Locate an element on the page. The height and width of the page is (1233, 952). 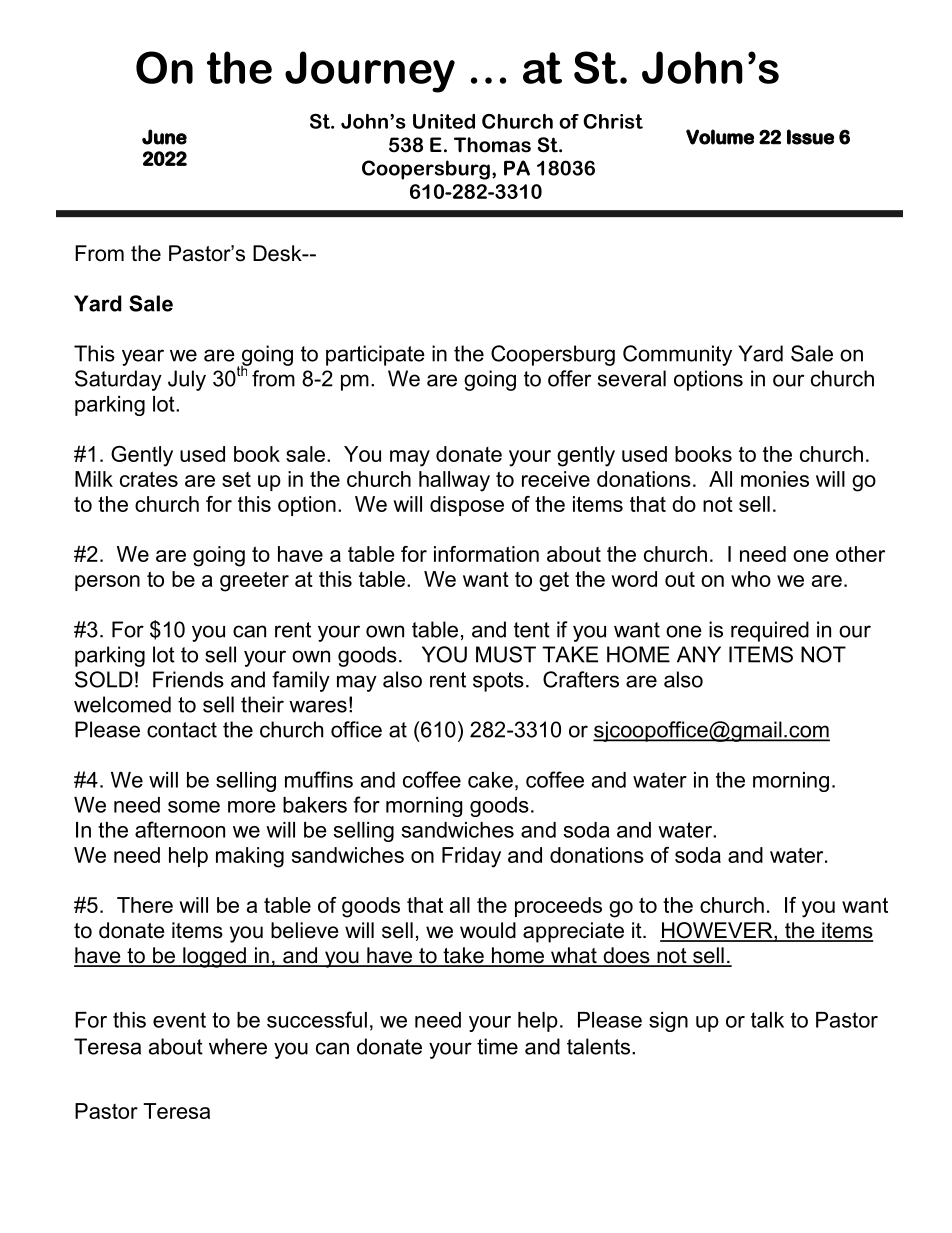
greeter is located at coordinates (254, 581).
